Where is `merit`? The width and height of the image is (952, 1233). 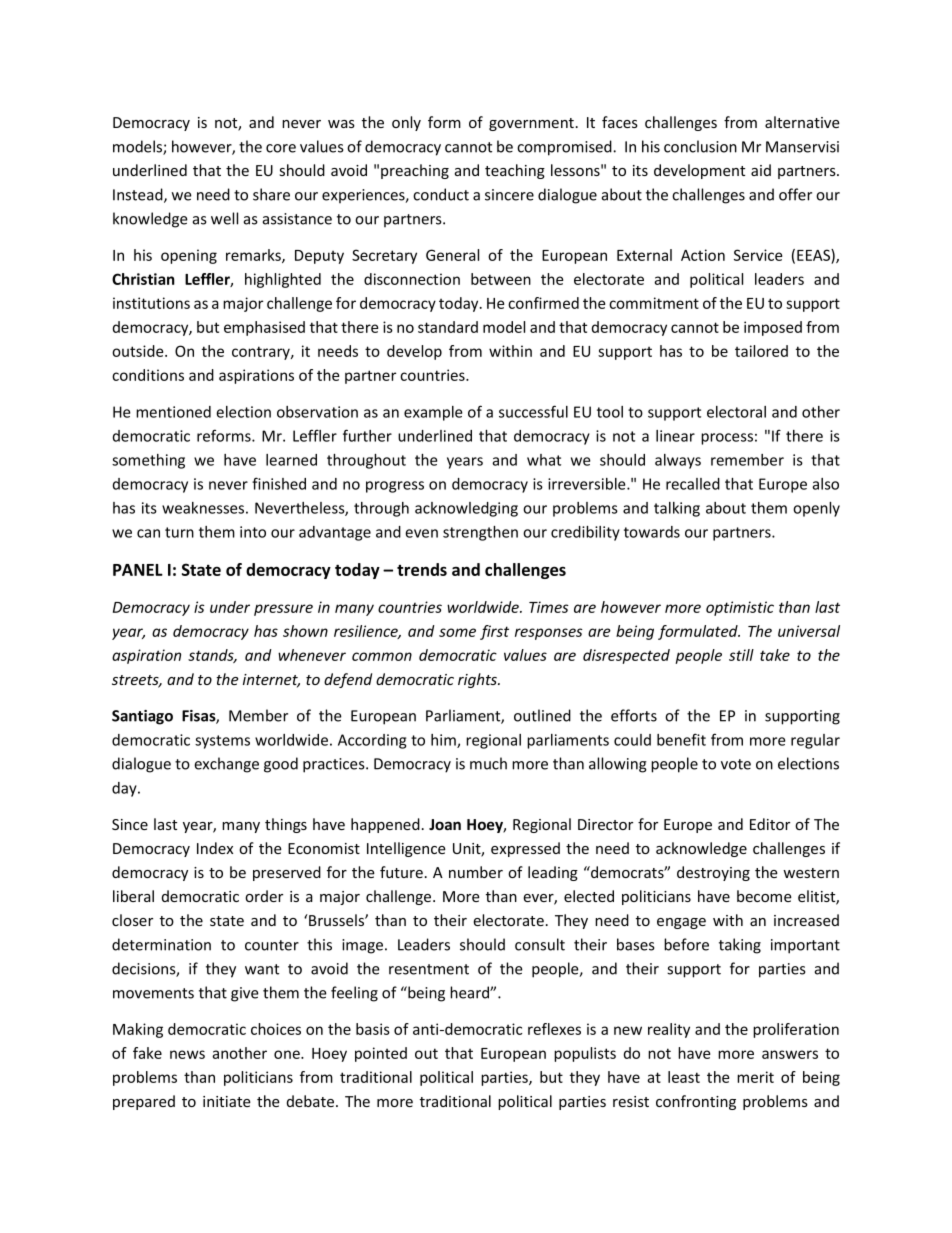 merit is located at coordinates (755, 1077).
